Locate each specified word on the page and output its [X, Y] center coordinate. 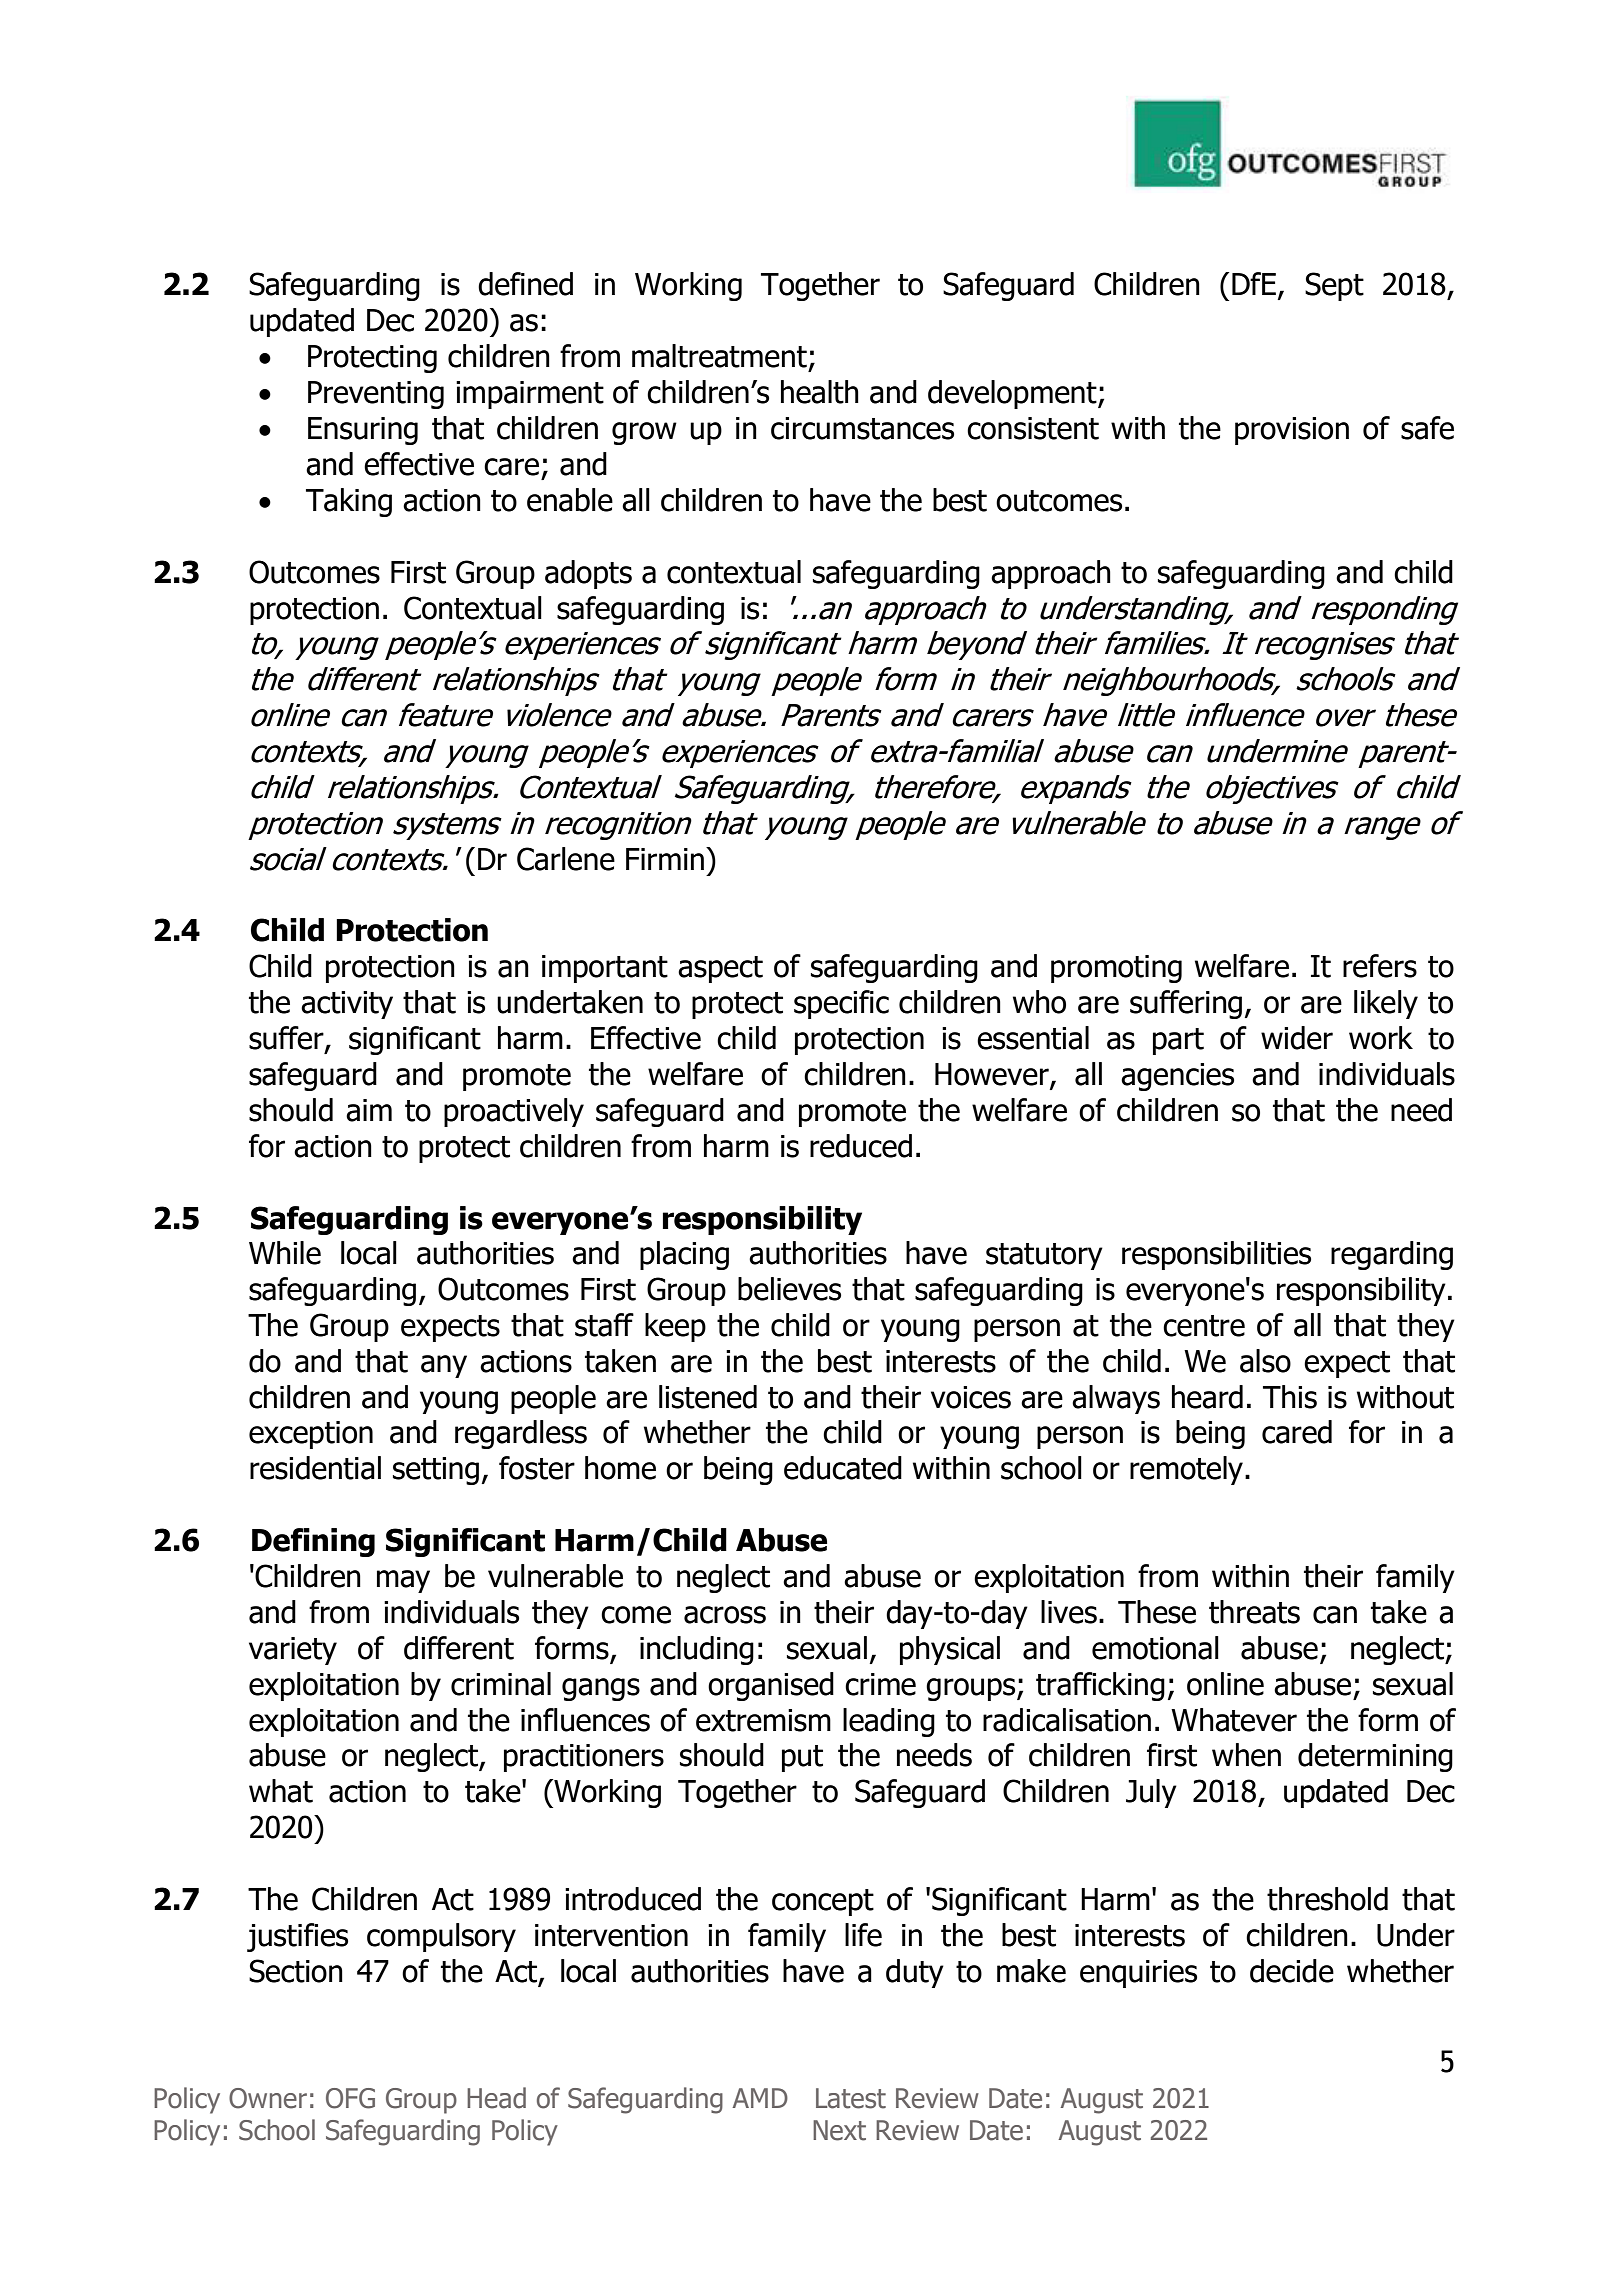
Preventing [376, 395]
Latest [851, 2098]
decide [1292, 1971]
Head [496, 2098]
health [820, 392]
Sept [1334, 286]
